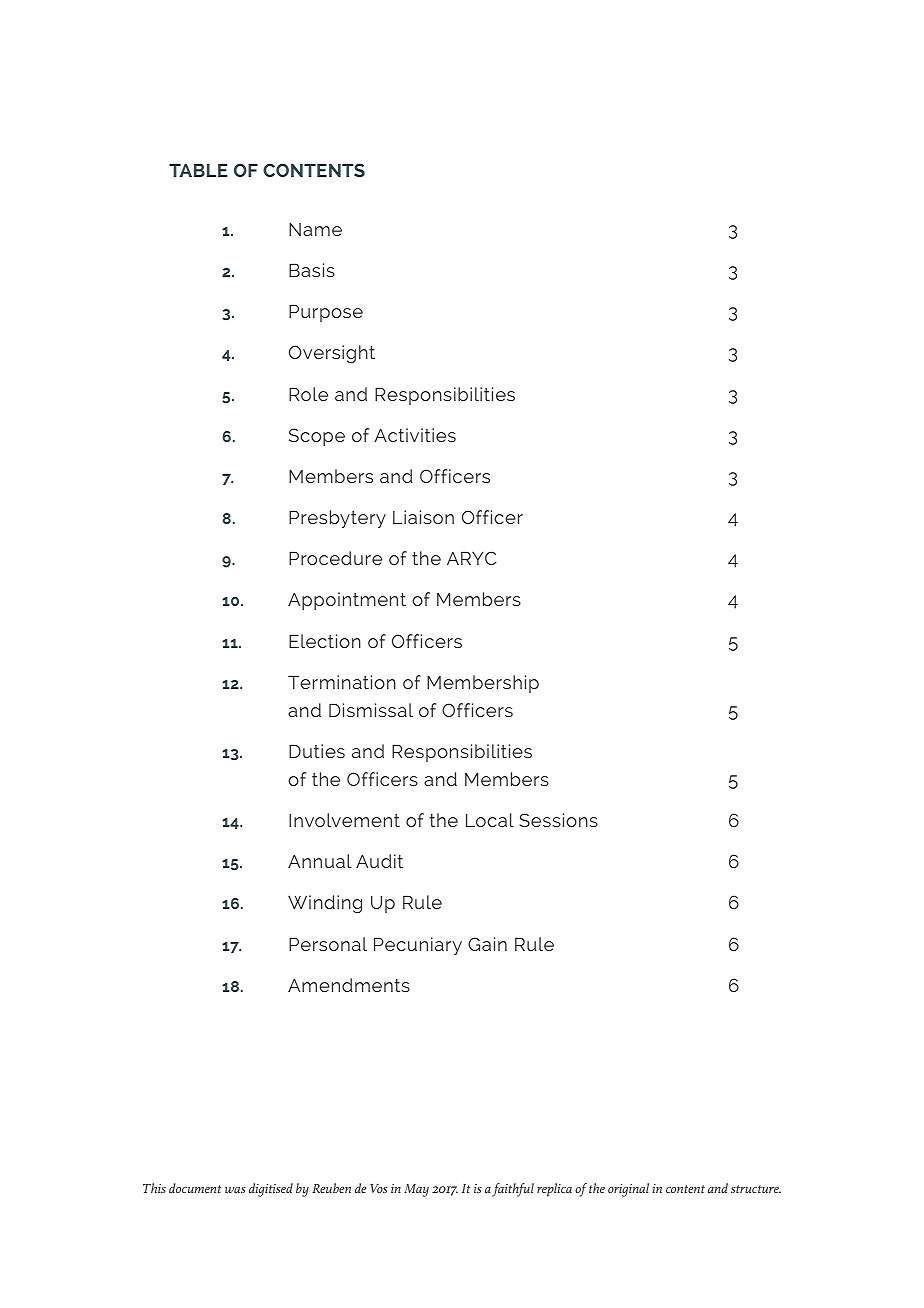 The width and height of the document is (924, 1308). Describe the element at coordinates (490, 820) in the document. I see `Local` at that location.
